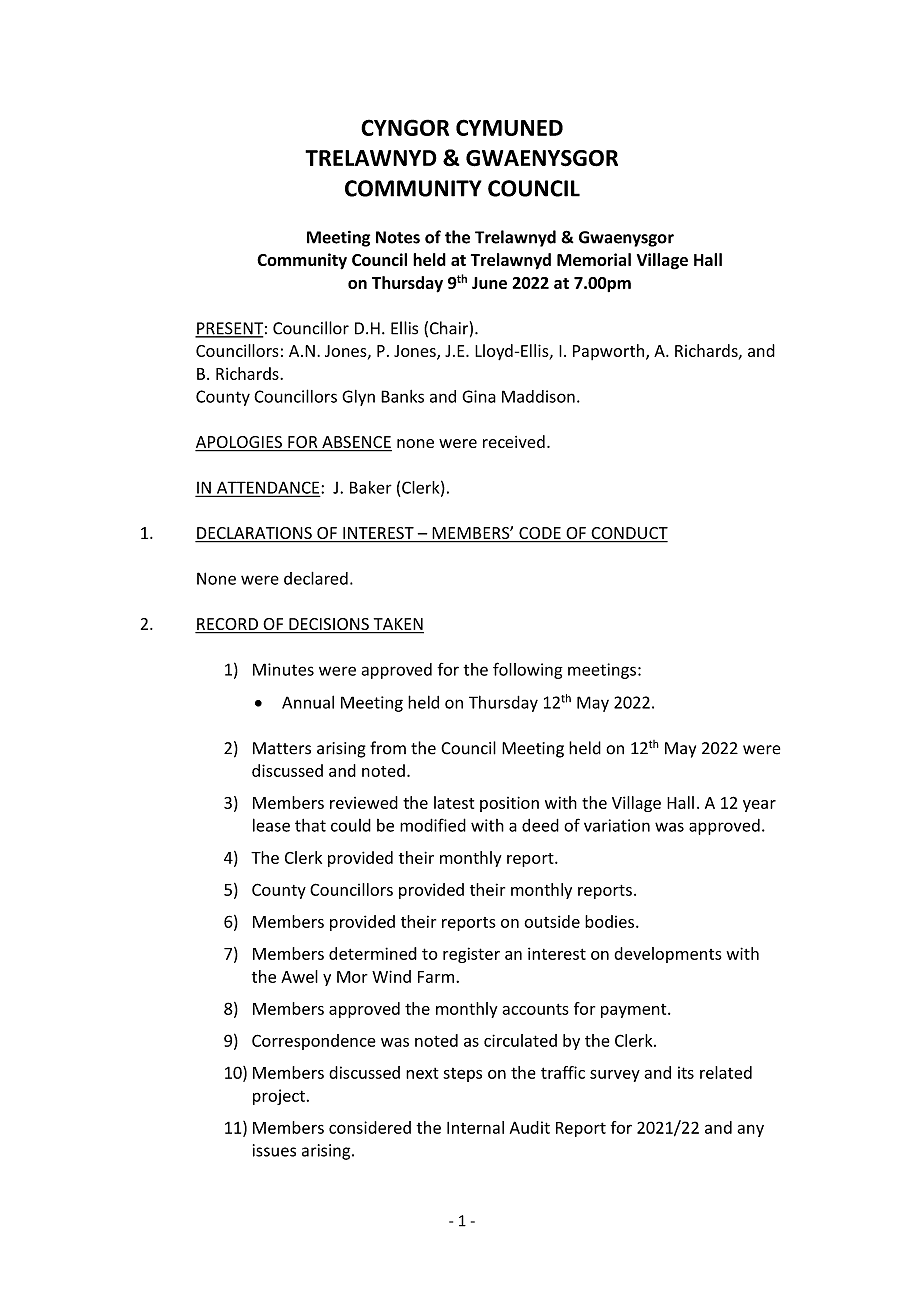  Describe the element at coordinates (594, 259) in the image. I see `Memorial` at that location.
